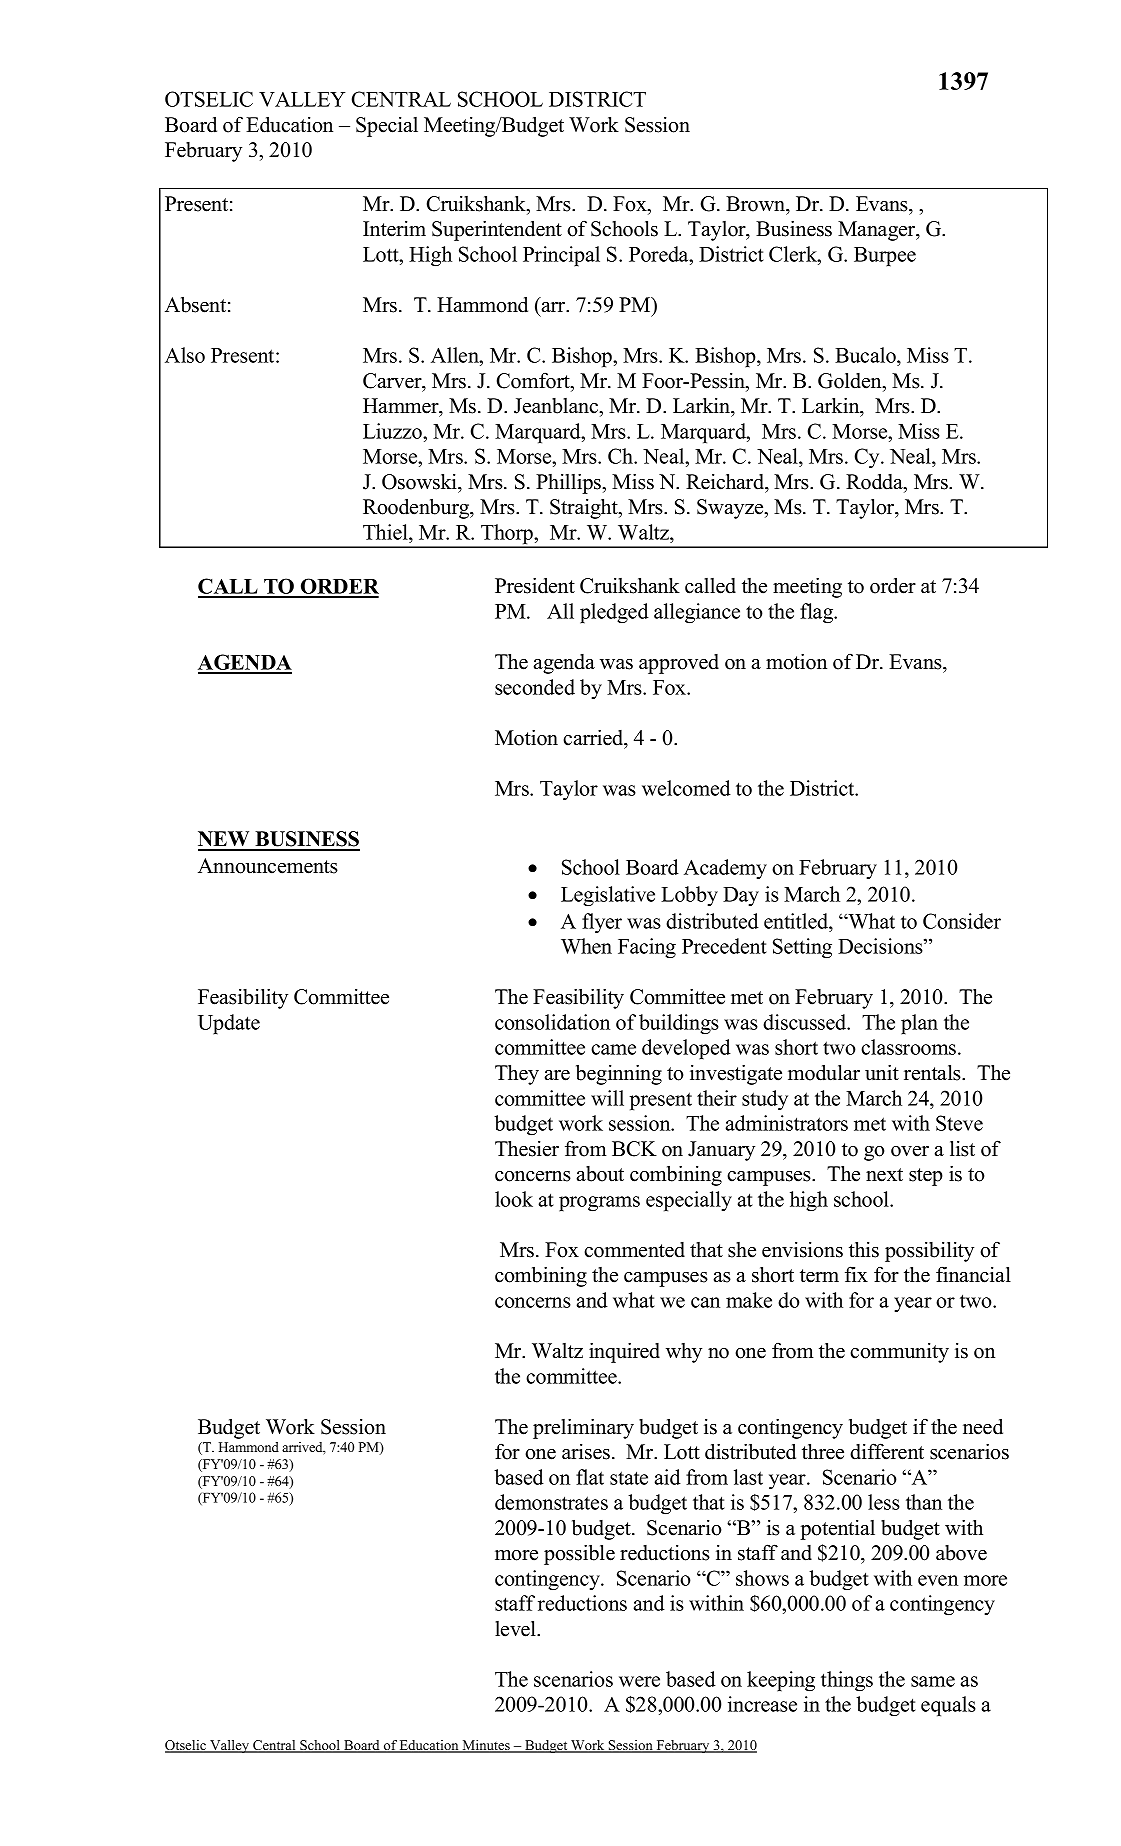  Describe the element at coordinates (268, 866) in the page. I see `Announcements` at that location.
